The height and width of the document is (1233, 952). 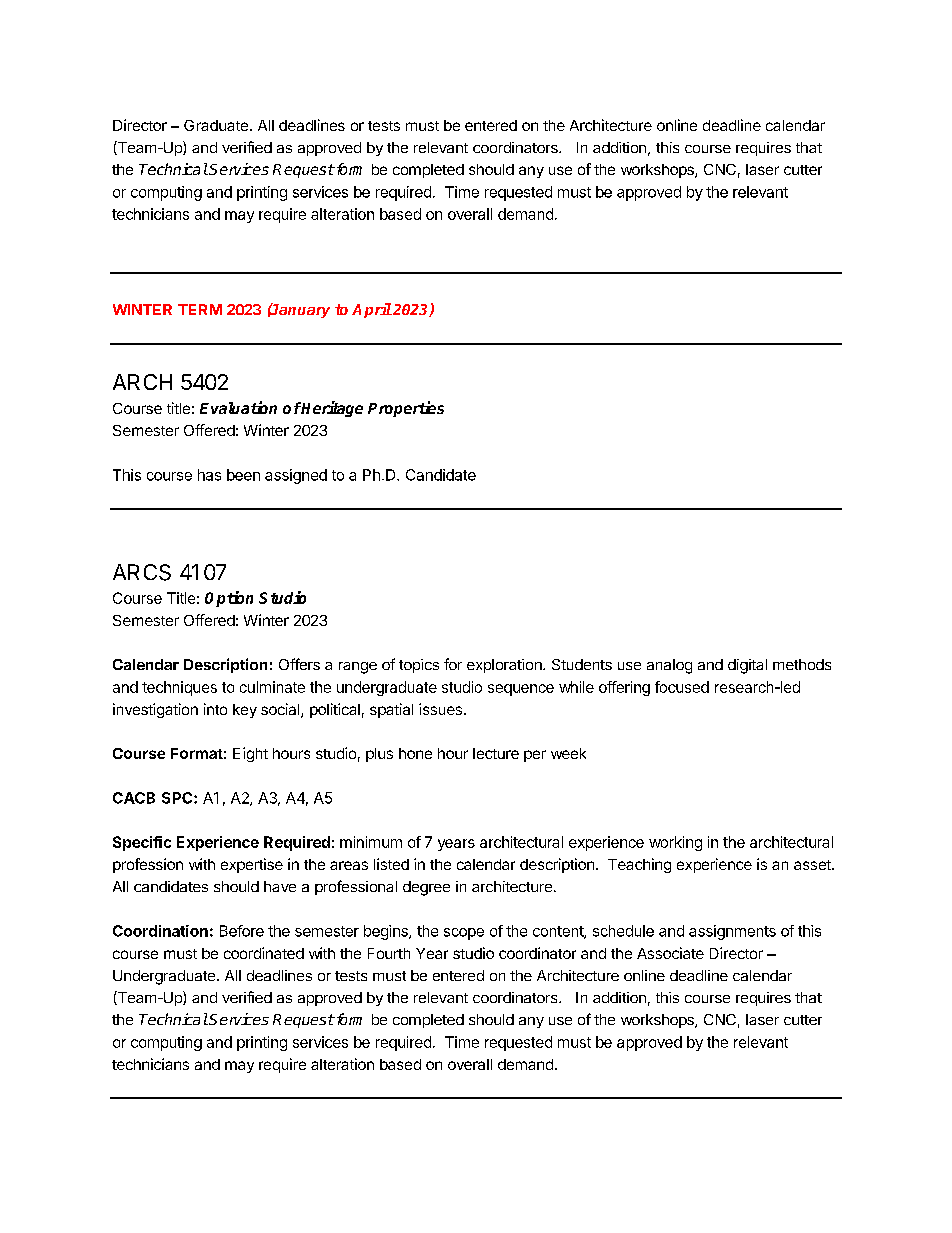 What do you see at coordinates (229, 599) in the document?
I see `Option` at bounding box center [229, 599].
